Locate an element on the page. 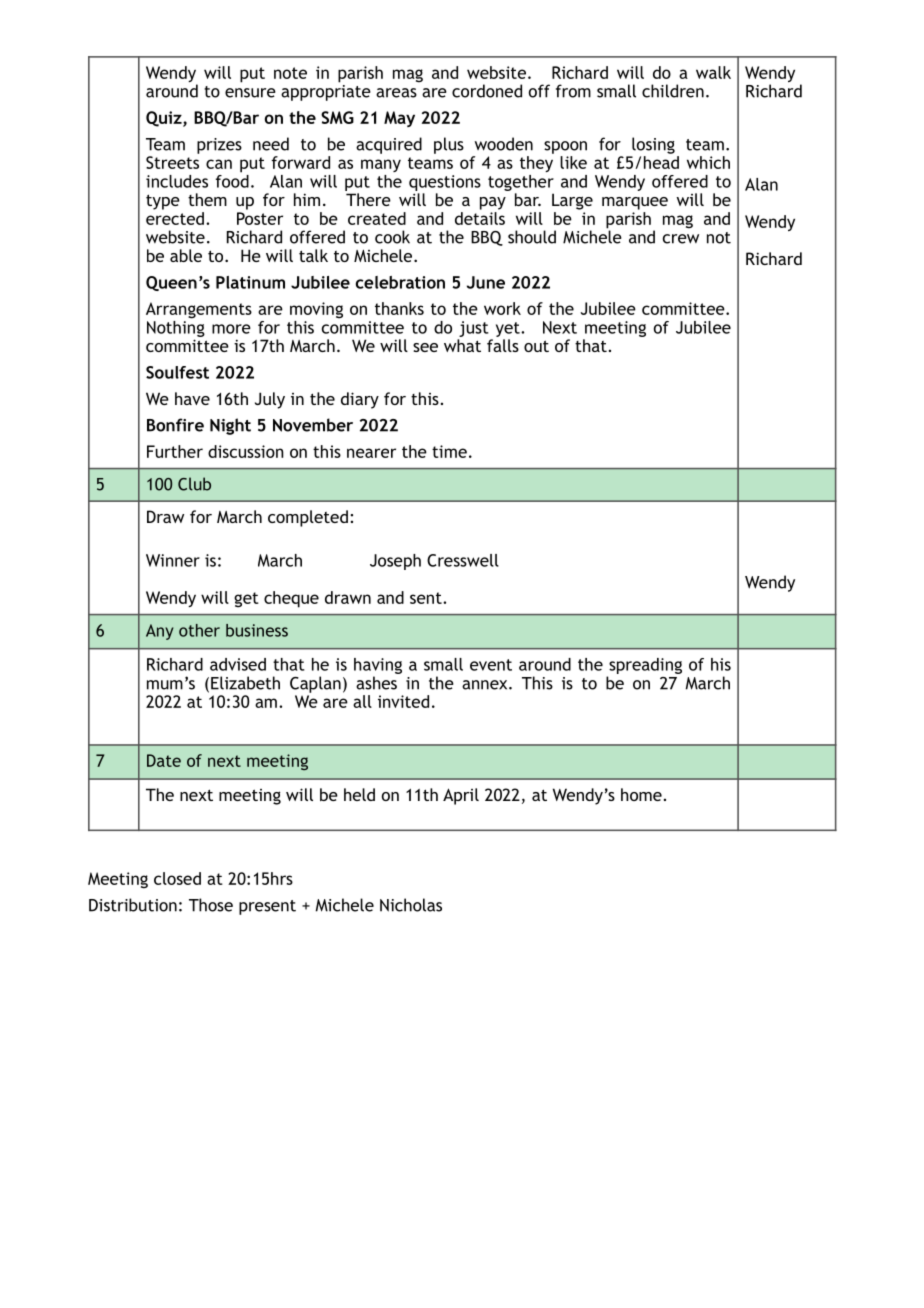 The width and height of the image is (924, 1308). having is located at coordinates (378, 666).
